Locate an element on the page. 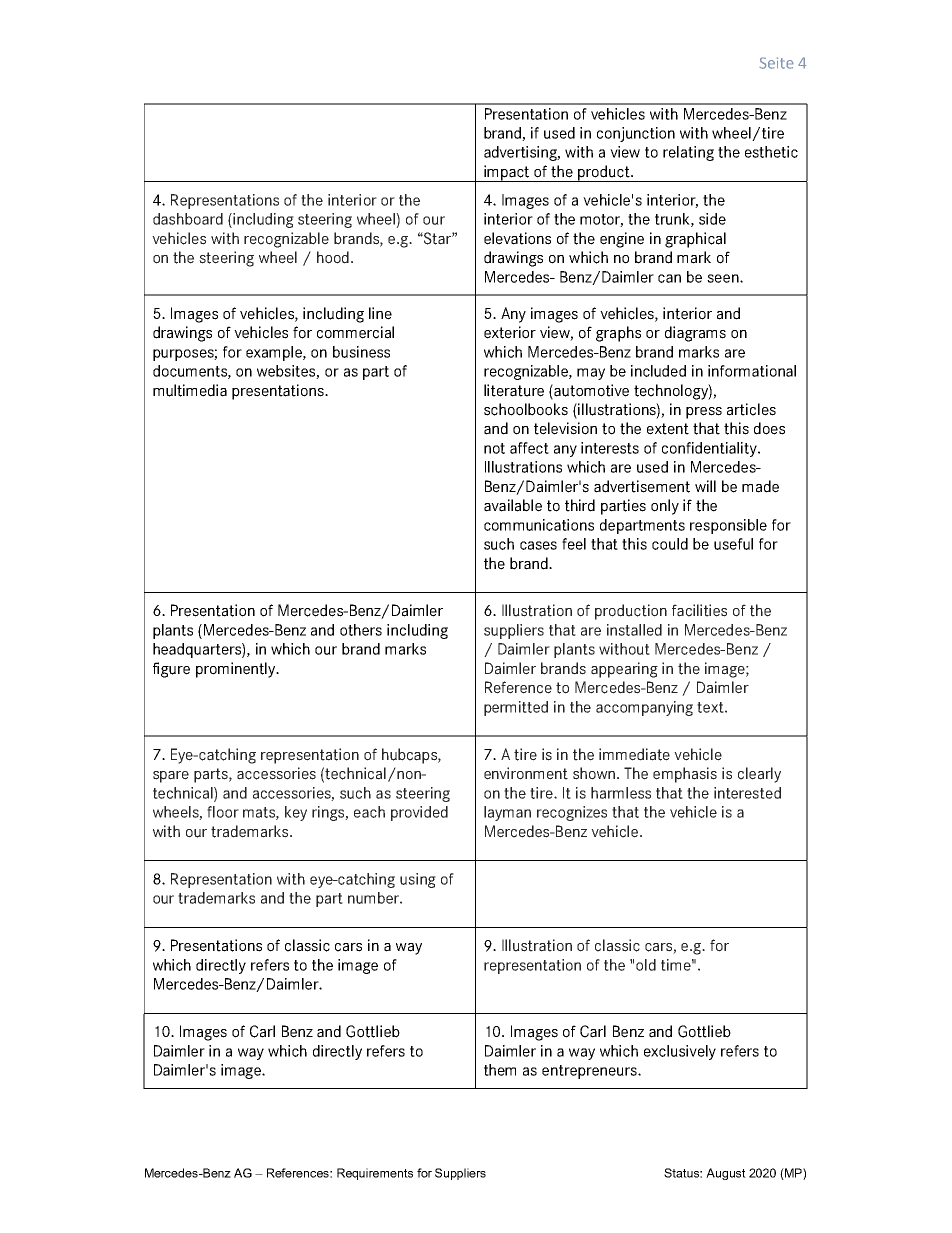 This document has height=1233, width=952. them is located at coordinates (500, 1070).
